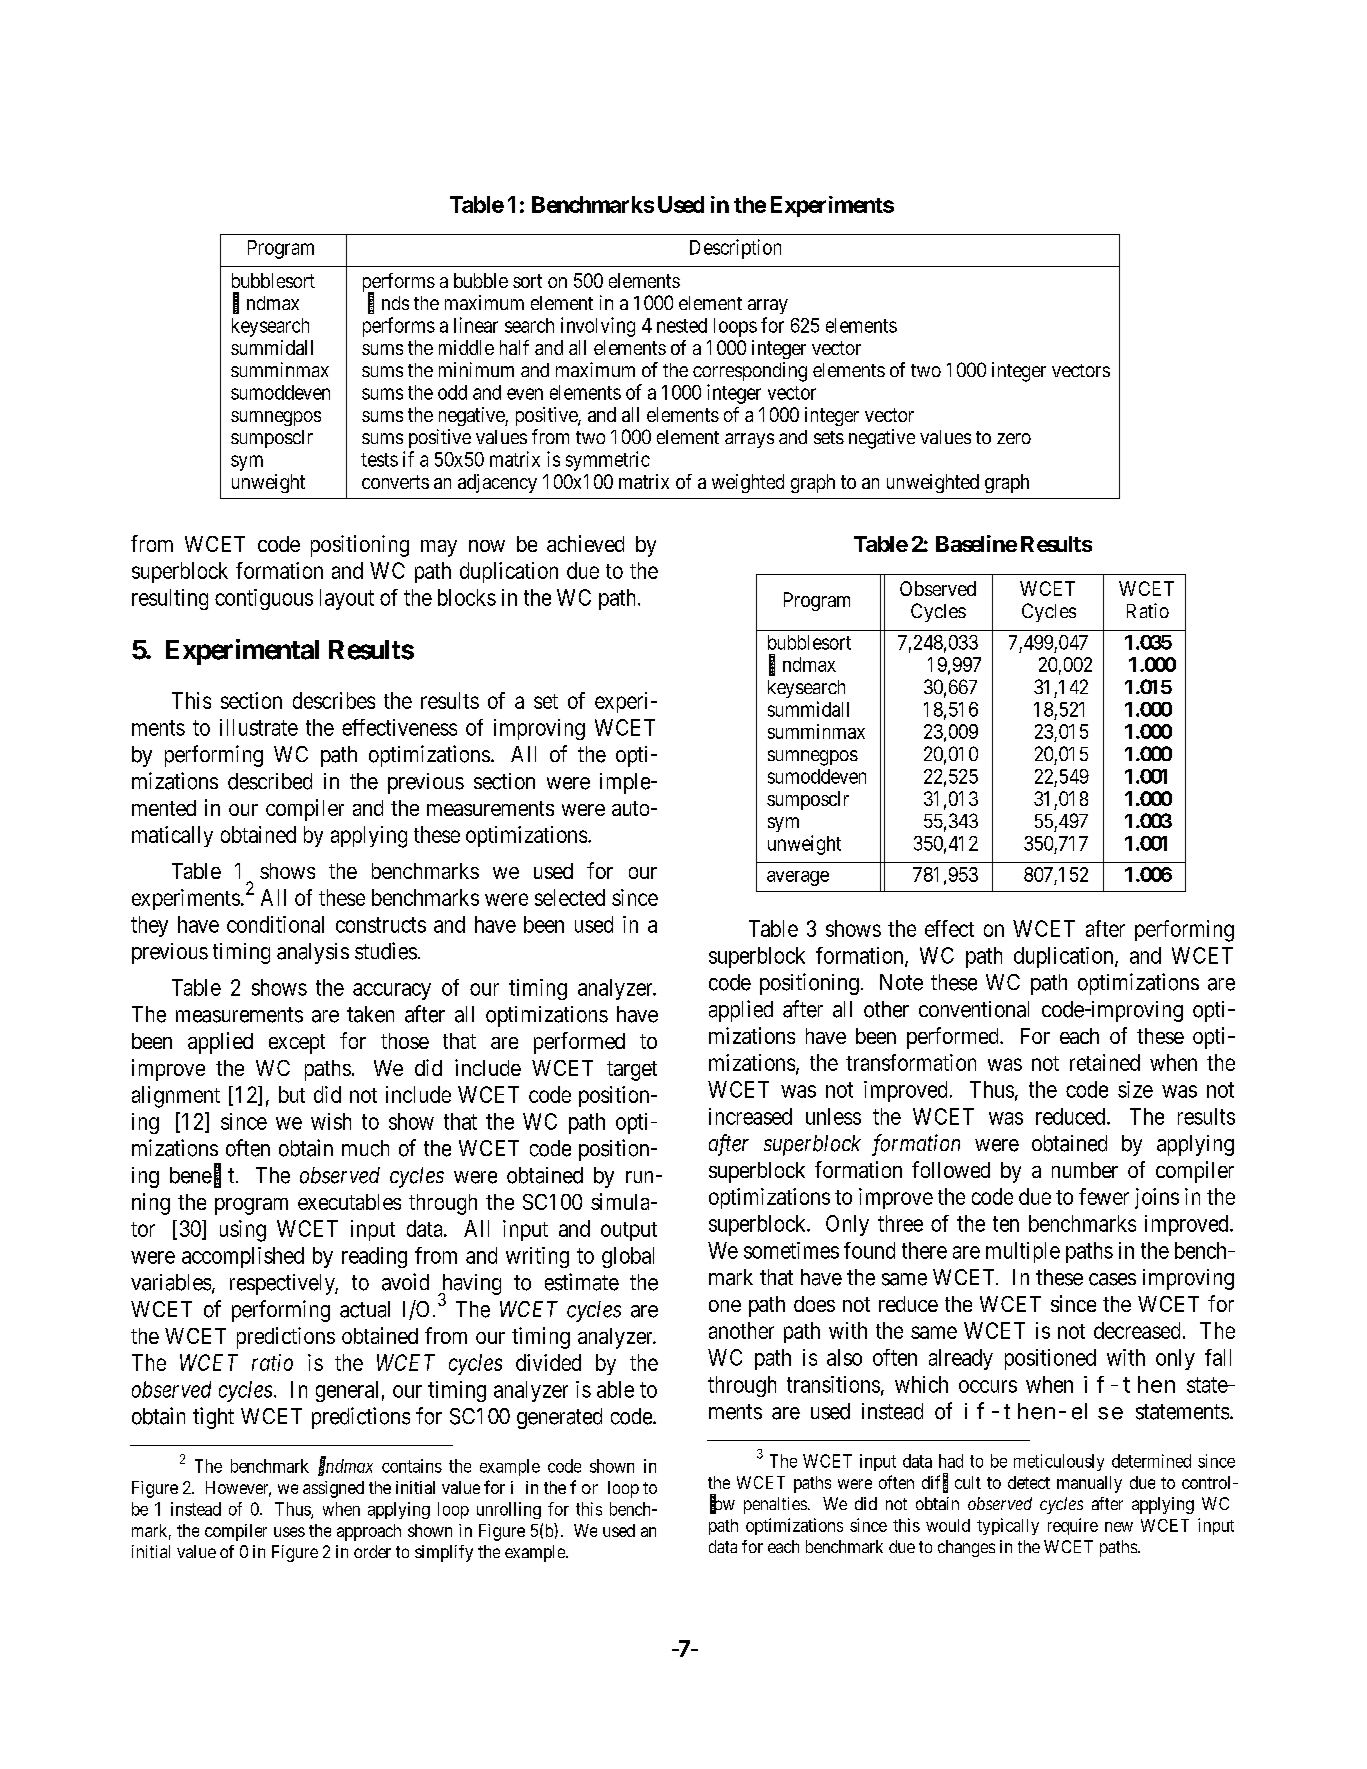  What do you see at coordinates (1014, 438) in the page?
I see `zero` at bounding box center [1014, 438].
